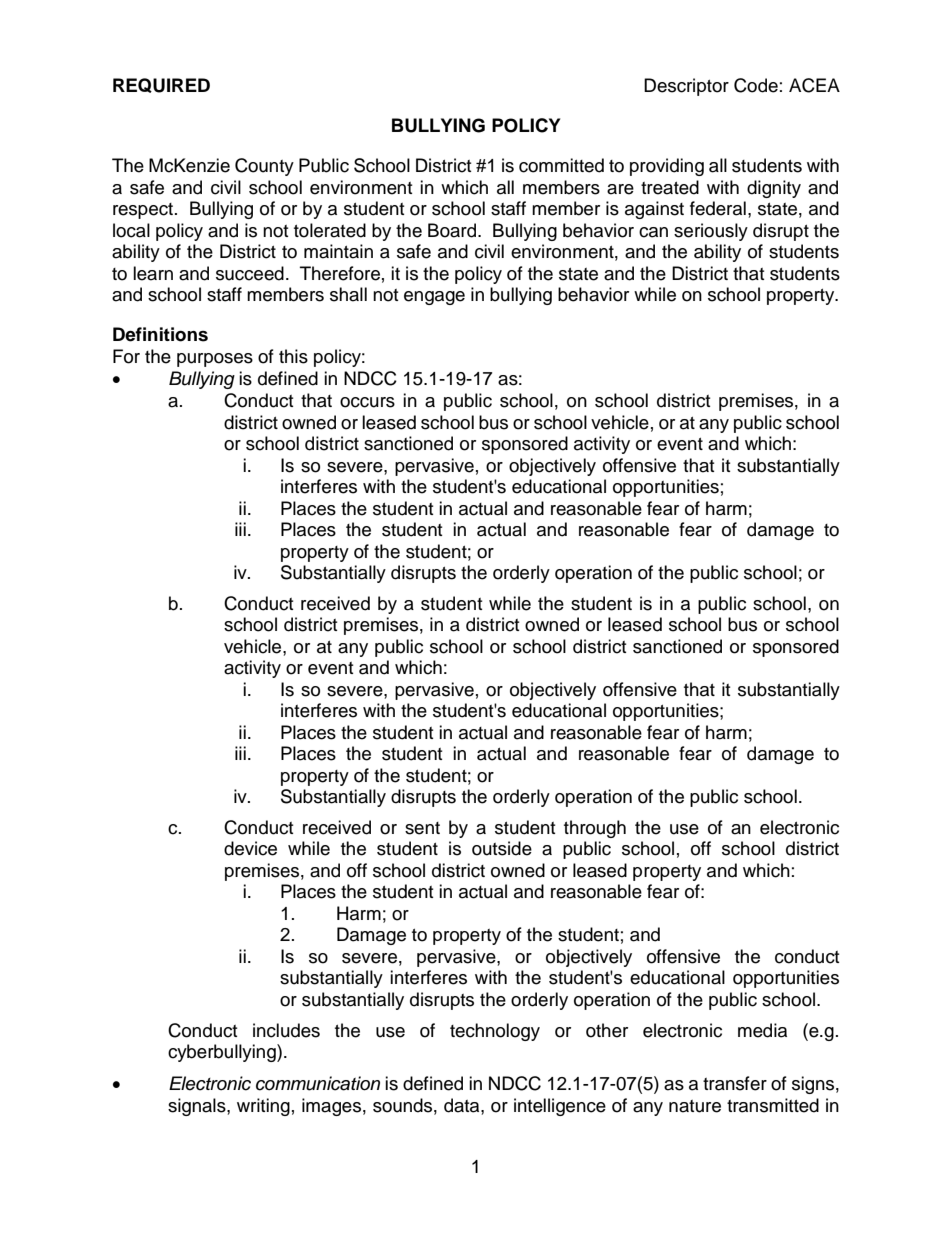 Image resolution: width=952 pixels, height=1233 pixels. Describe the element at coordinates (198, 1107) in the document. I see `signals` at that location.
